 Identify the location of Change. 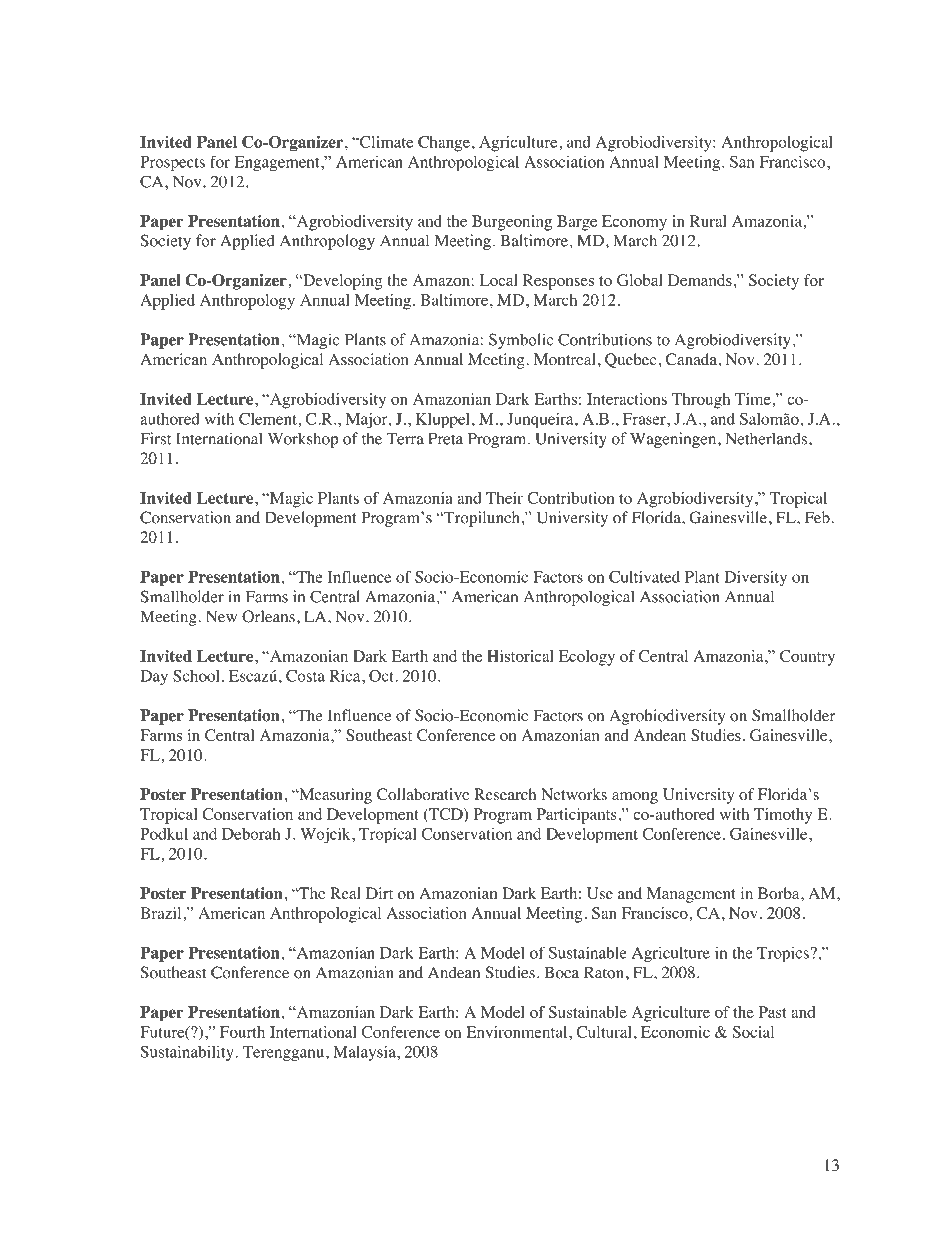
(444, 144).
